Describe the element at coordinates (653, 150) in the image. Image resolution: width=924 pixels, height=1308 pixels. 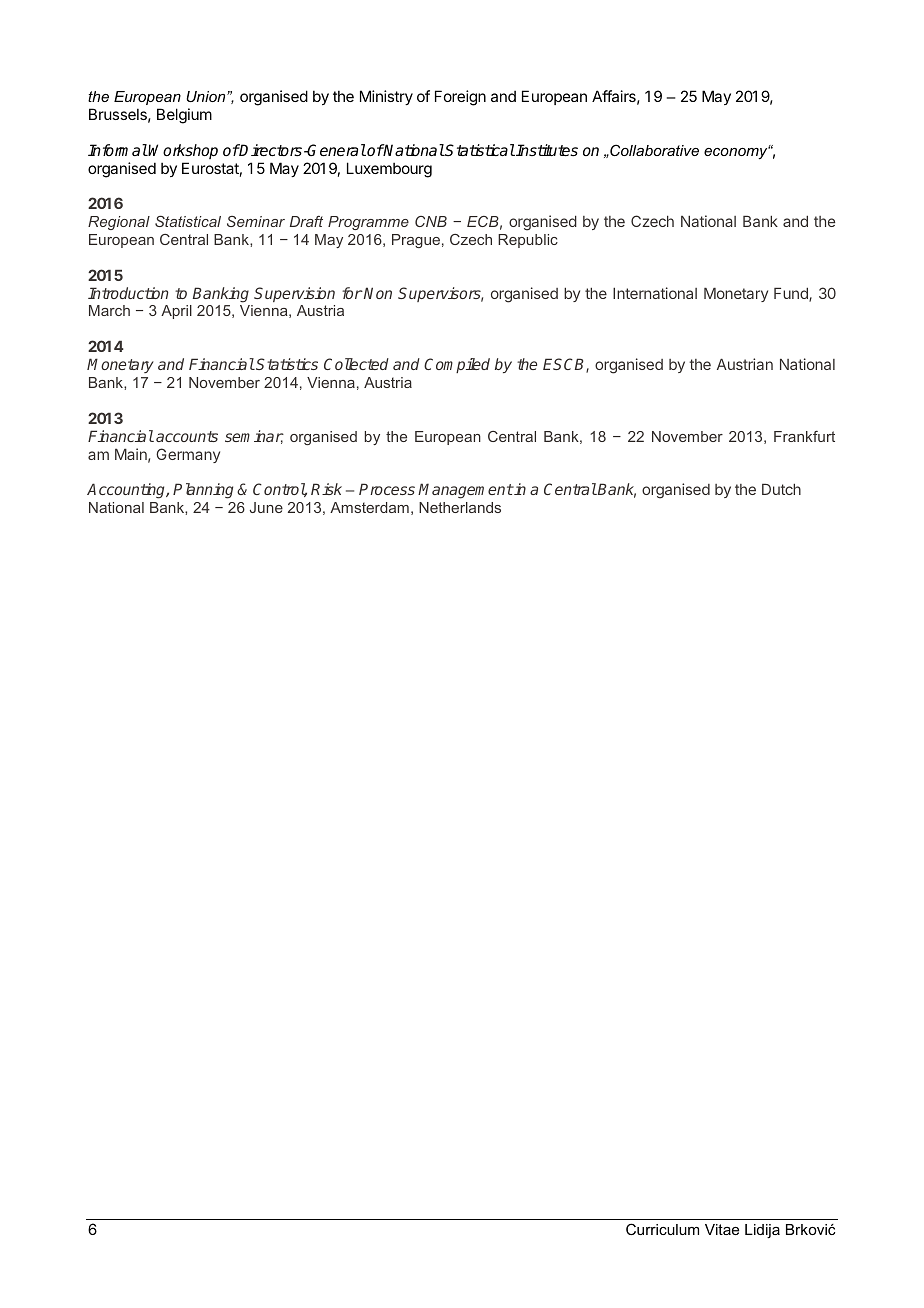
I see `Collaborative` at that location.
